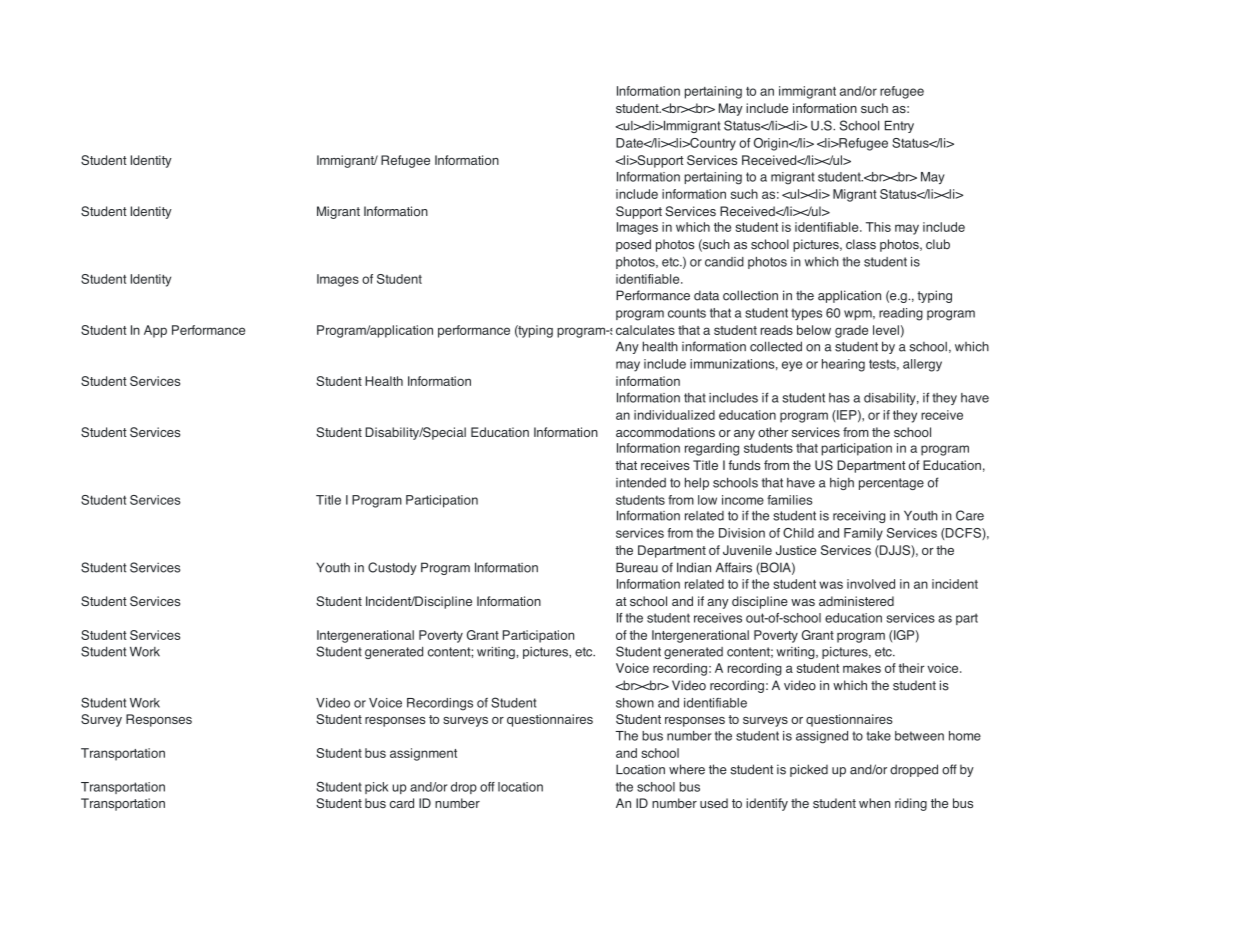 The height and width of the screenshot is (952, 1233). Describe the element at coordinates (856, 601) in the screenshot. I see `administered` at that location.
